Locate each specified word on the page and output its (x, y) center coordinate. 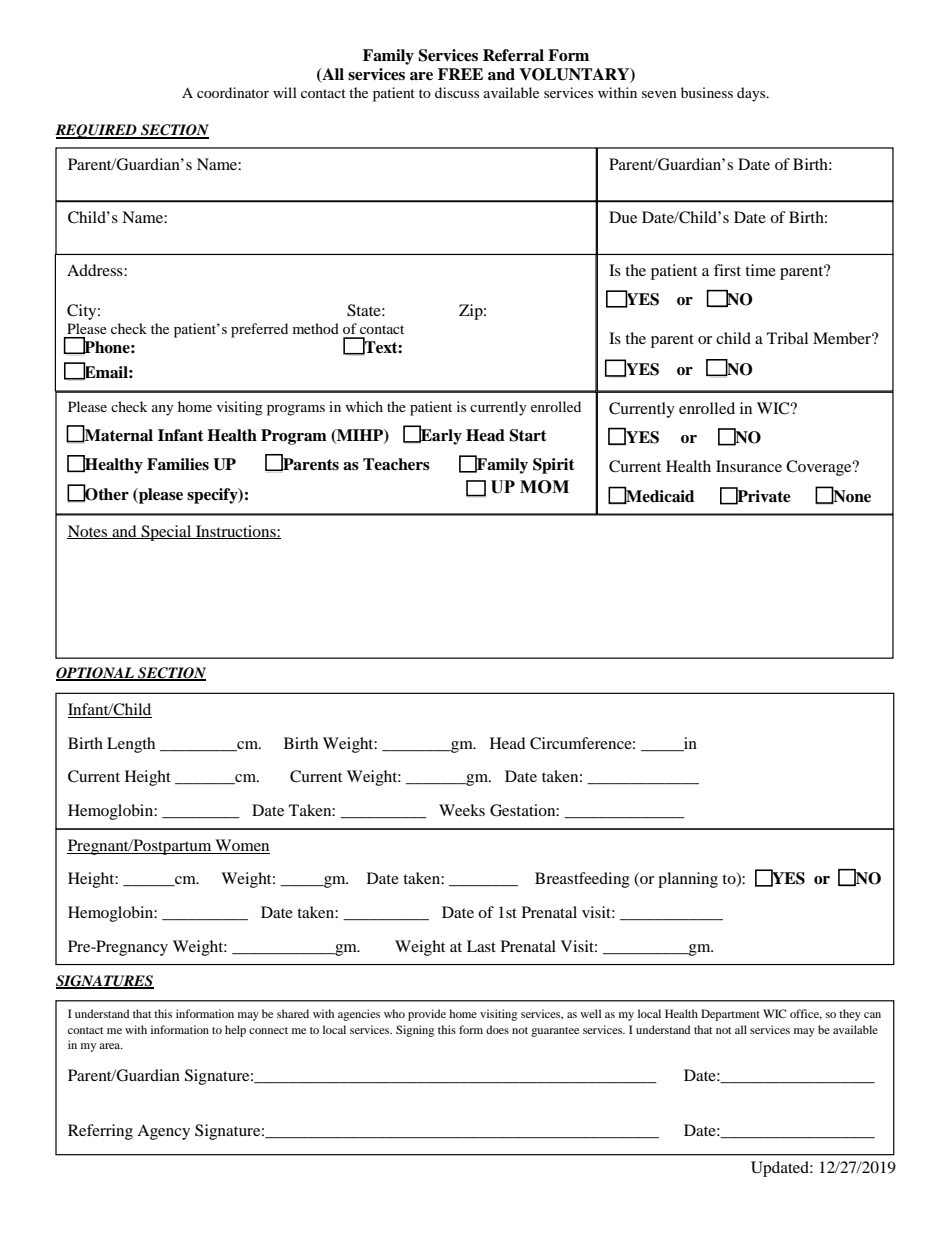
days (752, 94)
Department (730, 1015)
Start (528, 435)
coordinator (233, 92)
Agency (163, 1132)
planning (688, 880)
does (497, 1029)
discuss (457, 92)
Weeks (462, 810)
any (163, 410)
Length (131, 745)
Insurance (749, 466)
